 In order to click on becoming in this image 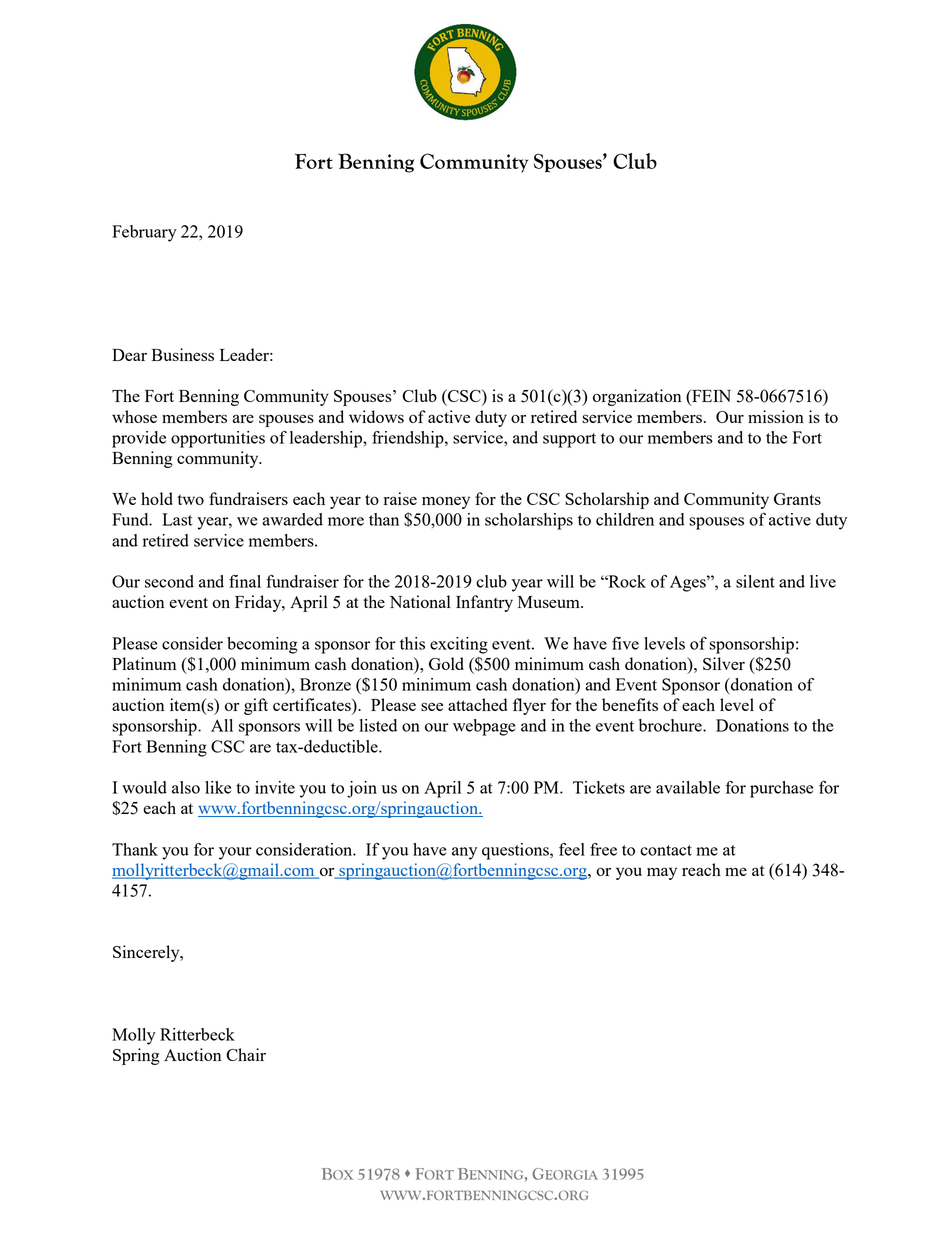, I will do `click(262, 645)`.
